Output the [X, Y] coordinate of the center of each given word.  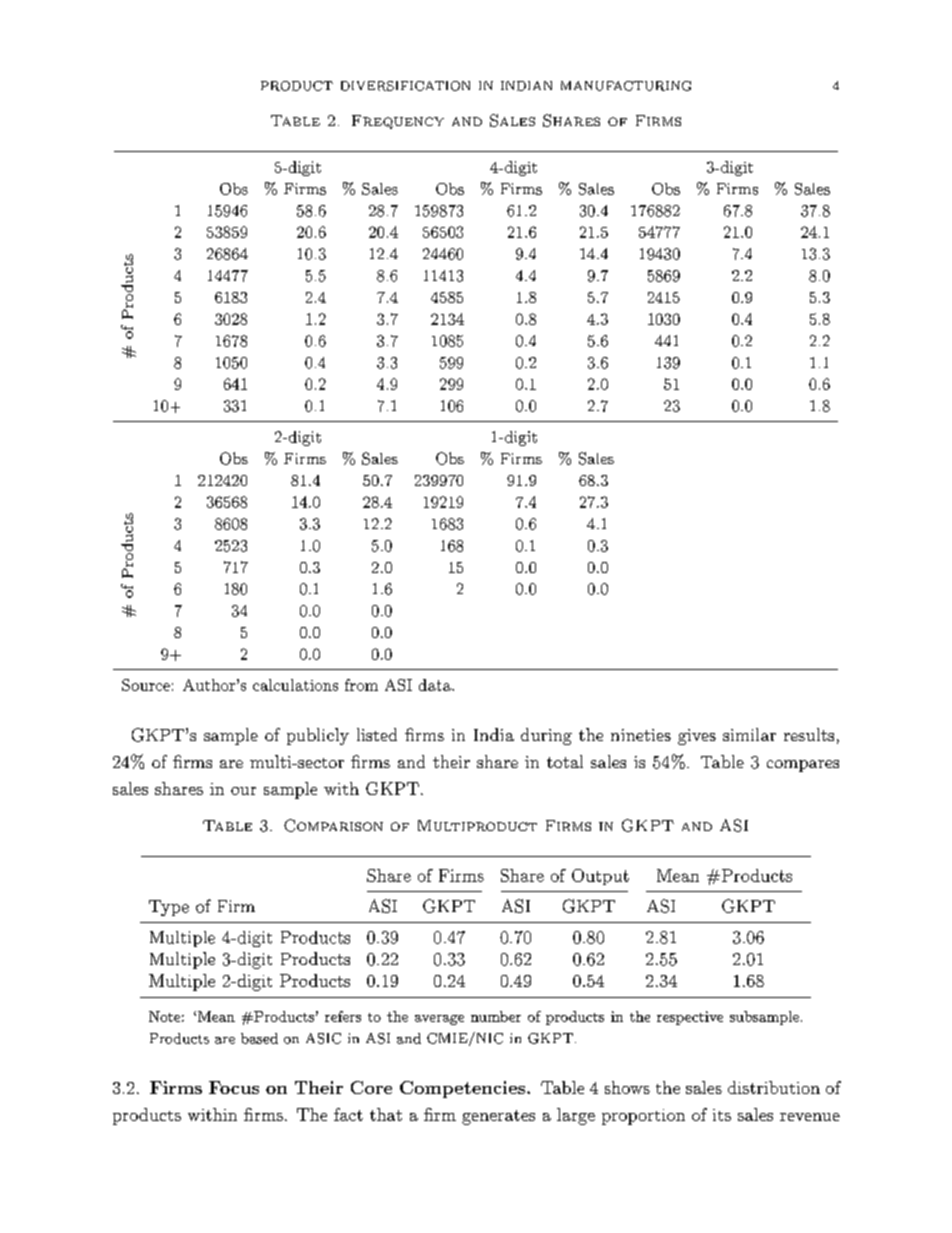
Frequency [398, 122]
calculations [295, 685]
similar [749, 734]
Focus [234, 1087]
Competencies [462, 1089]
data [436, 685]
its [722, 1115]
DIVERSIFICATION [405, 86]
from [361, 685]
